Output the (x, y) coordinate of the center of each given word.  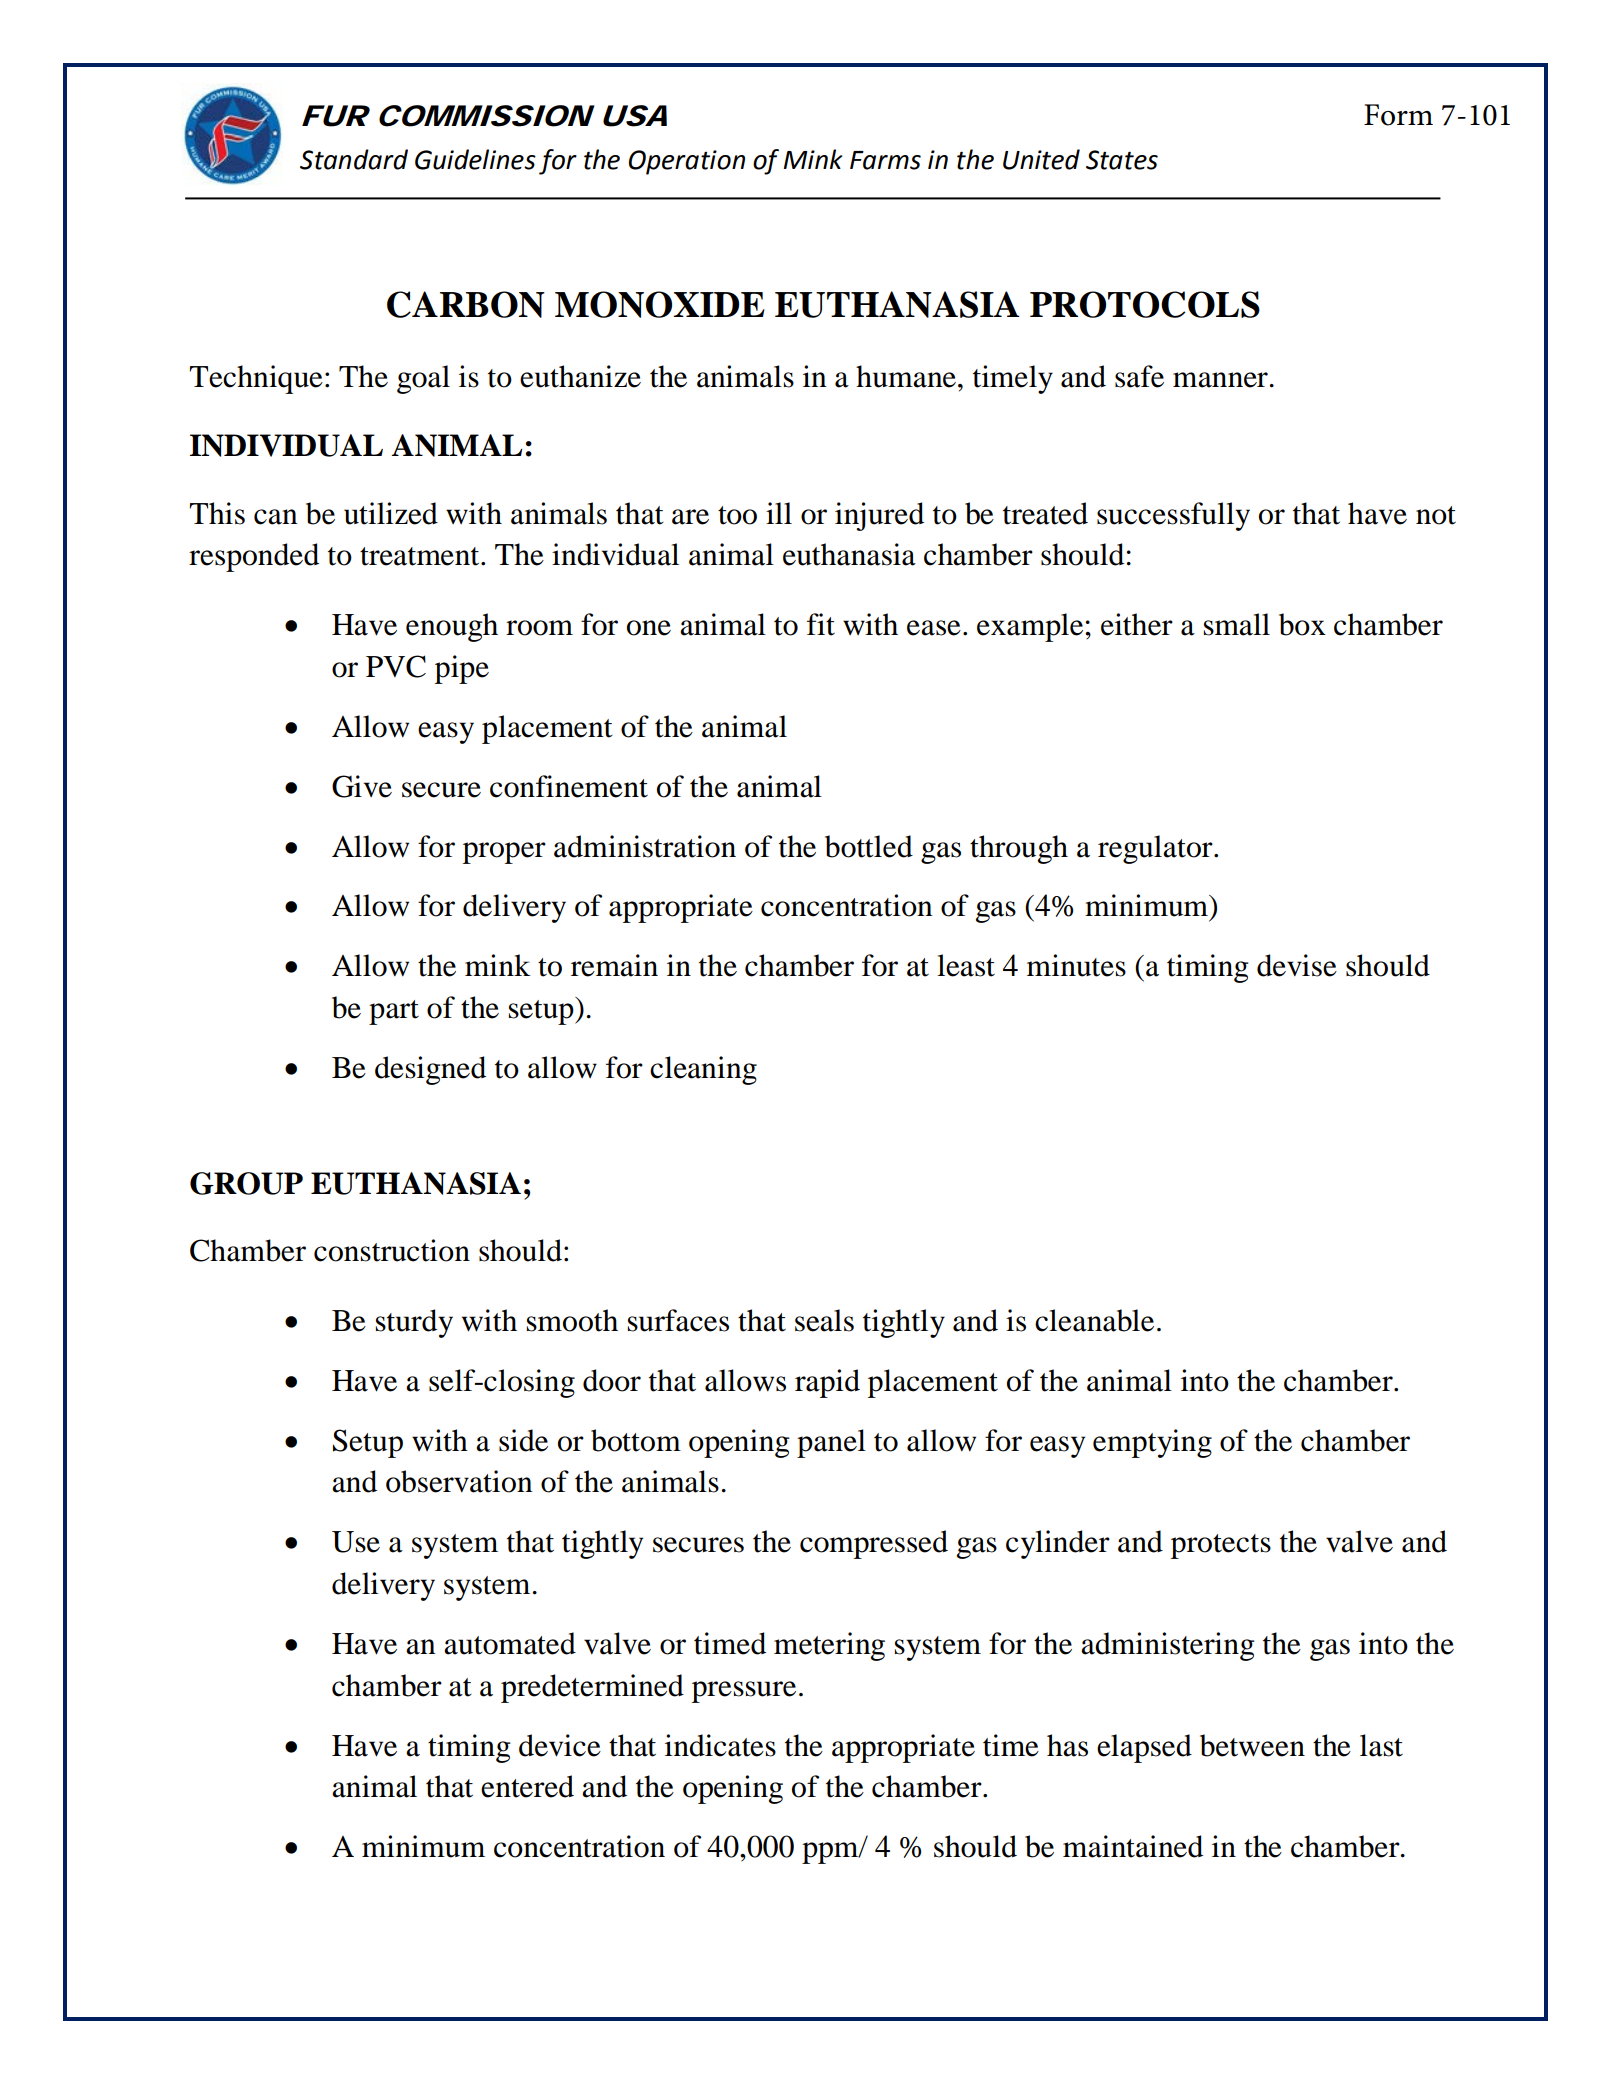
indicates (720, 1745)
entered (527, 1786)
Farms (885, 160)
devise (1297, 965)
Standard (354, 159)
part (394, 1012)
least (966, 965)
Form (1398, 115)
